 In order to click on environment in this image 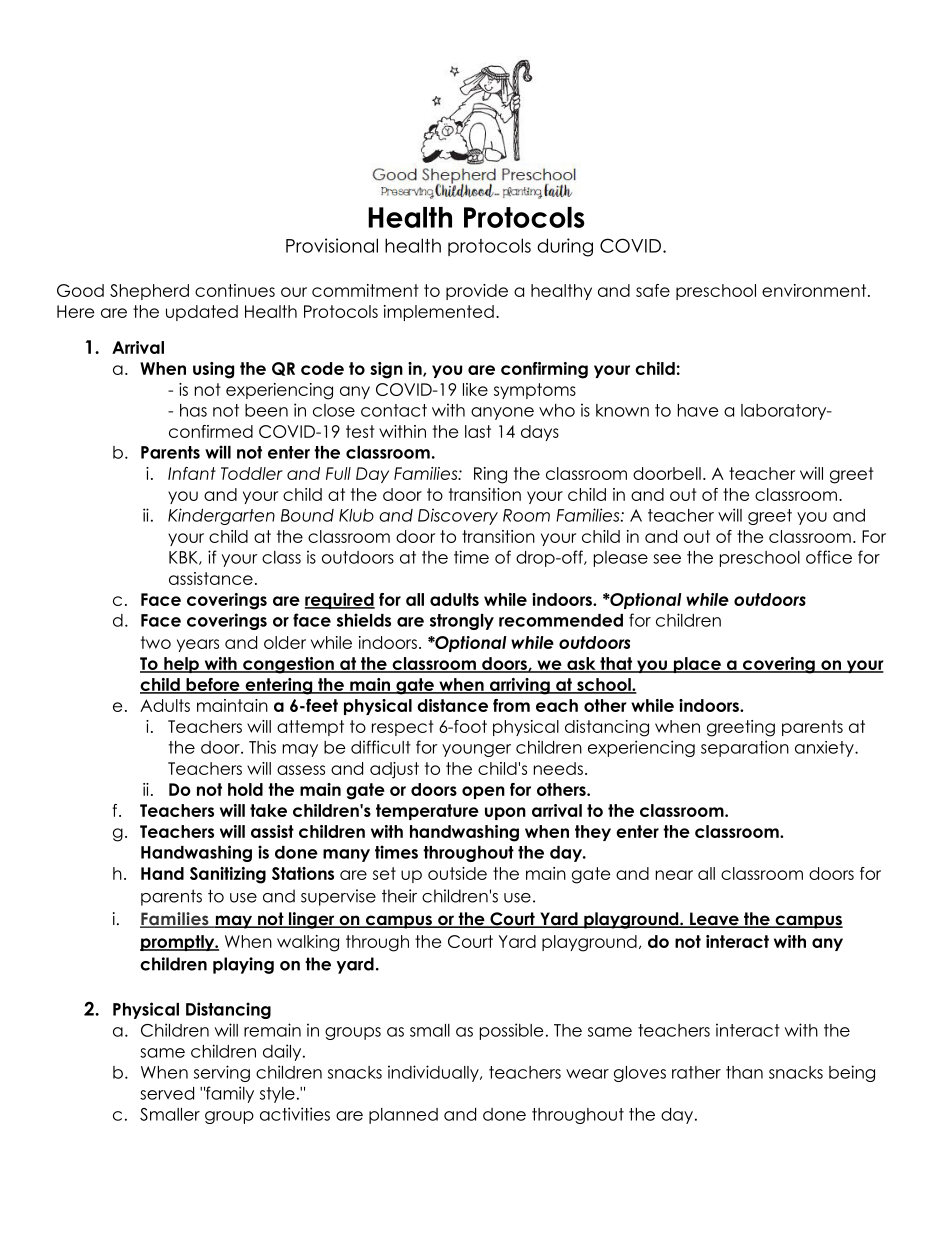, I will do `click(815, 290)`.
